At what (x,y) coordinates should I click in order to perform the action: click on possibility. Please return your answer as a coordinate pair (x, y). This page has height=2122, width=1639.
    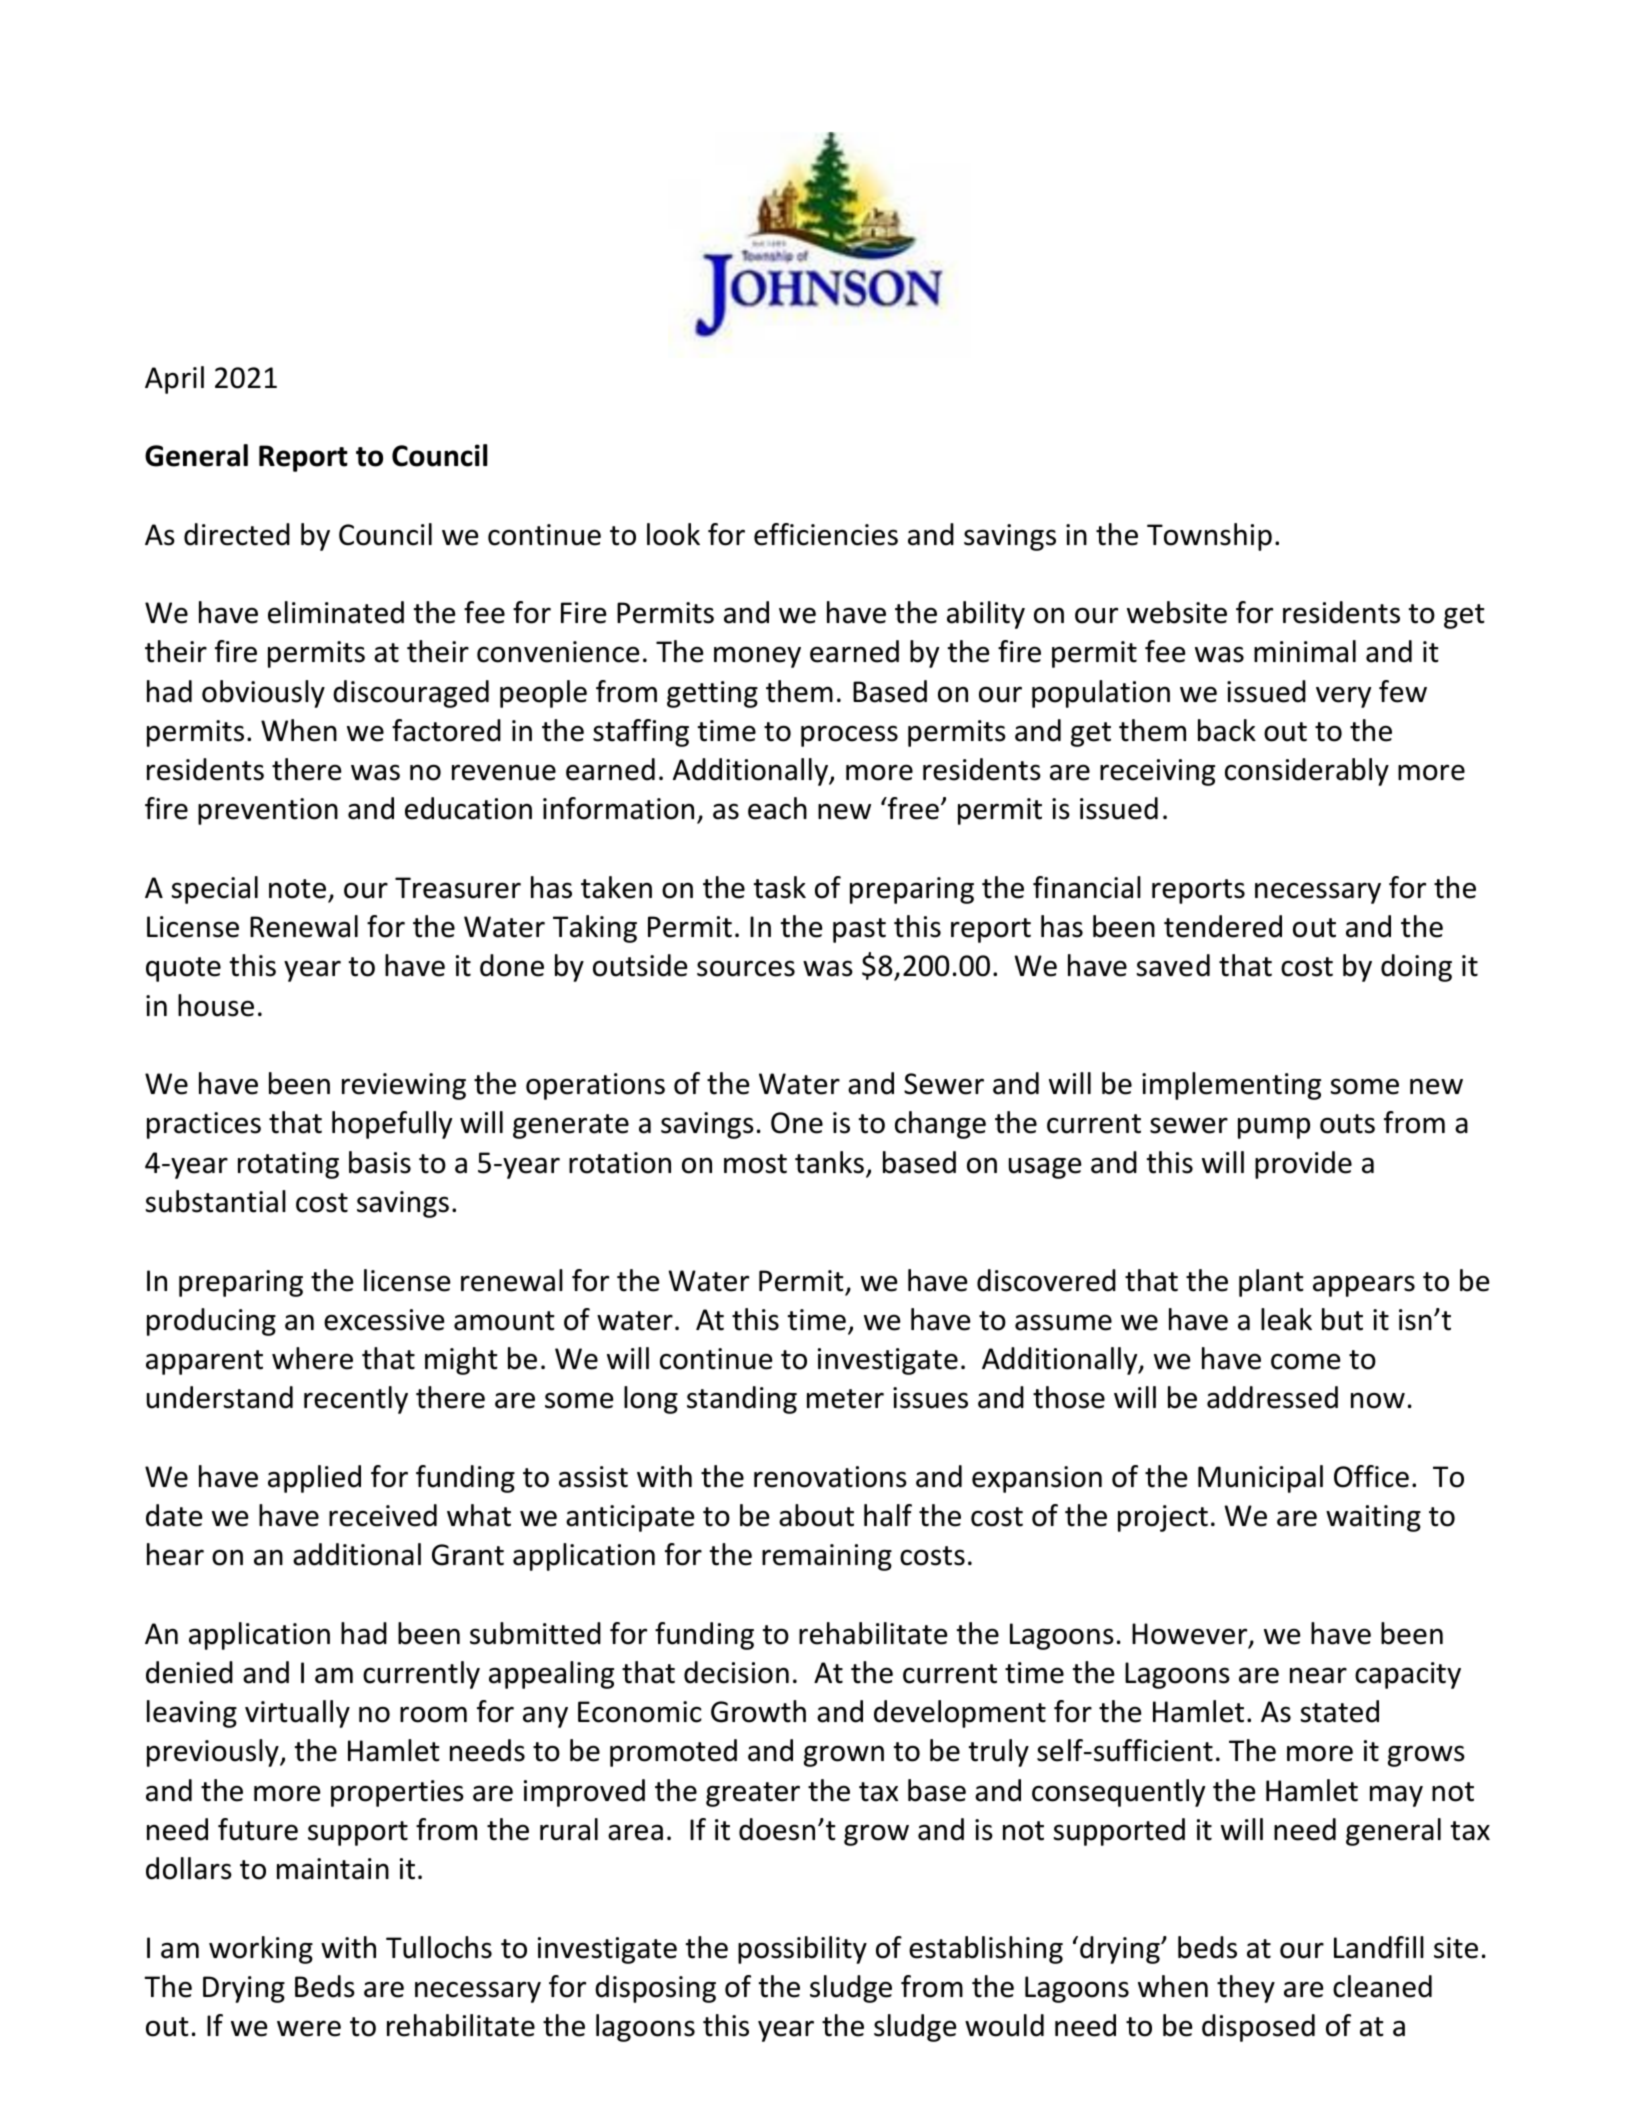
    Looking at the image, I should click on (802, 1950).
